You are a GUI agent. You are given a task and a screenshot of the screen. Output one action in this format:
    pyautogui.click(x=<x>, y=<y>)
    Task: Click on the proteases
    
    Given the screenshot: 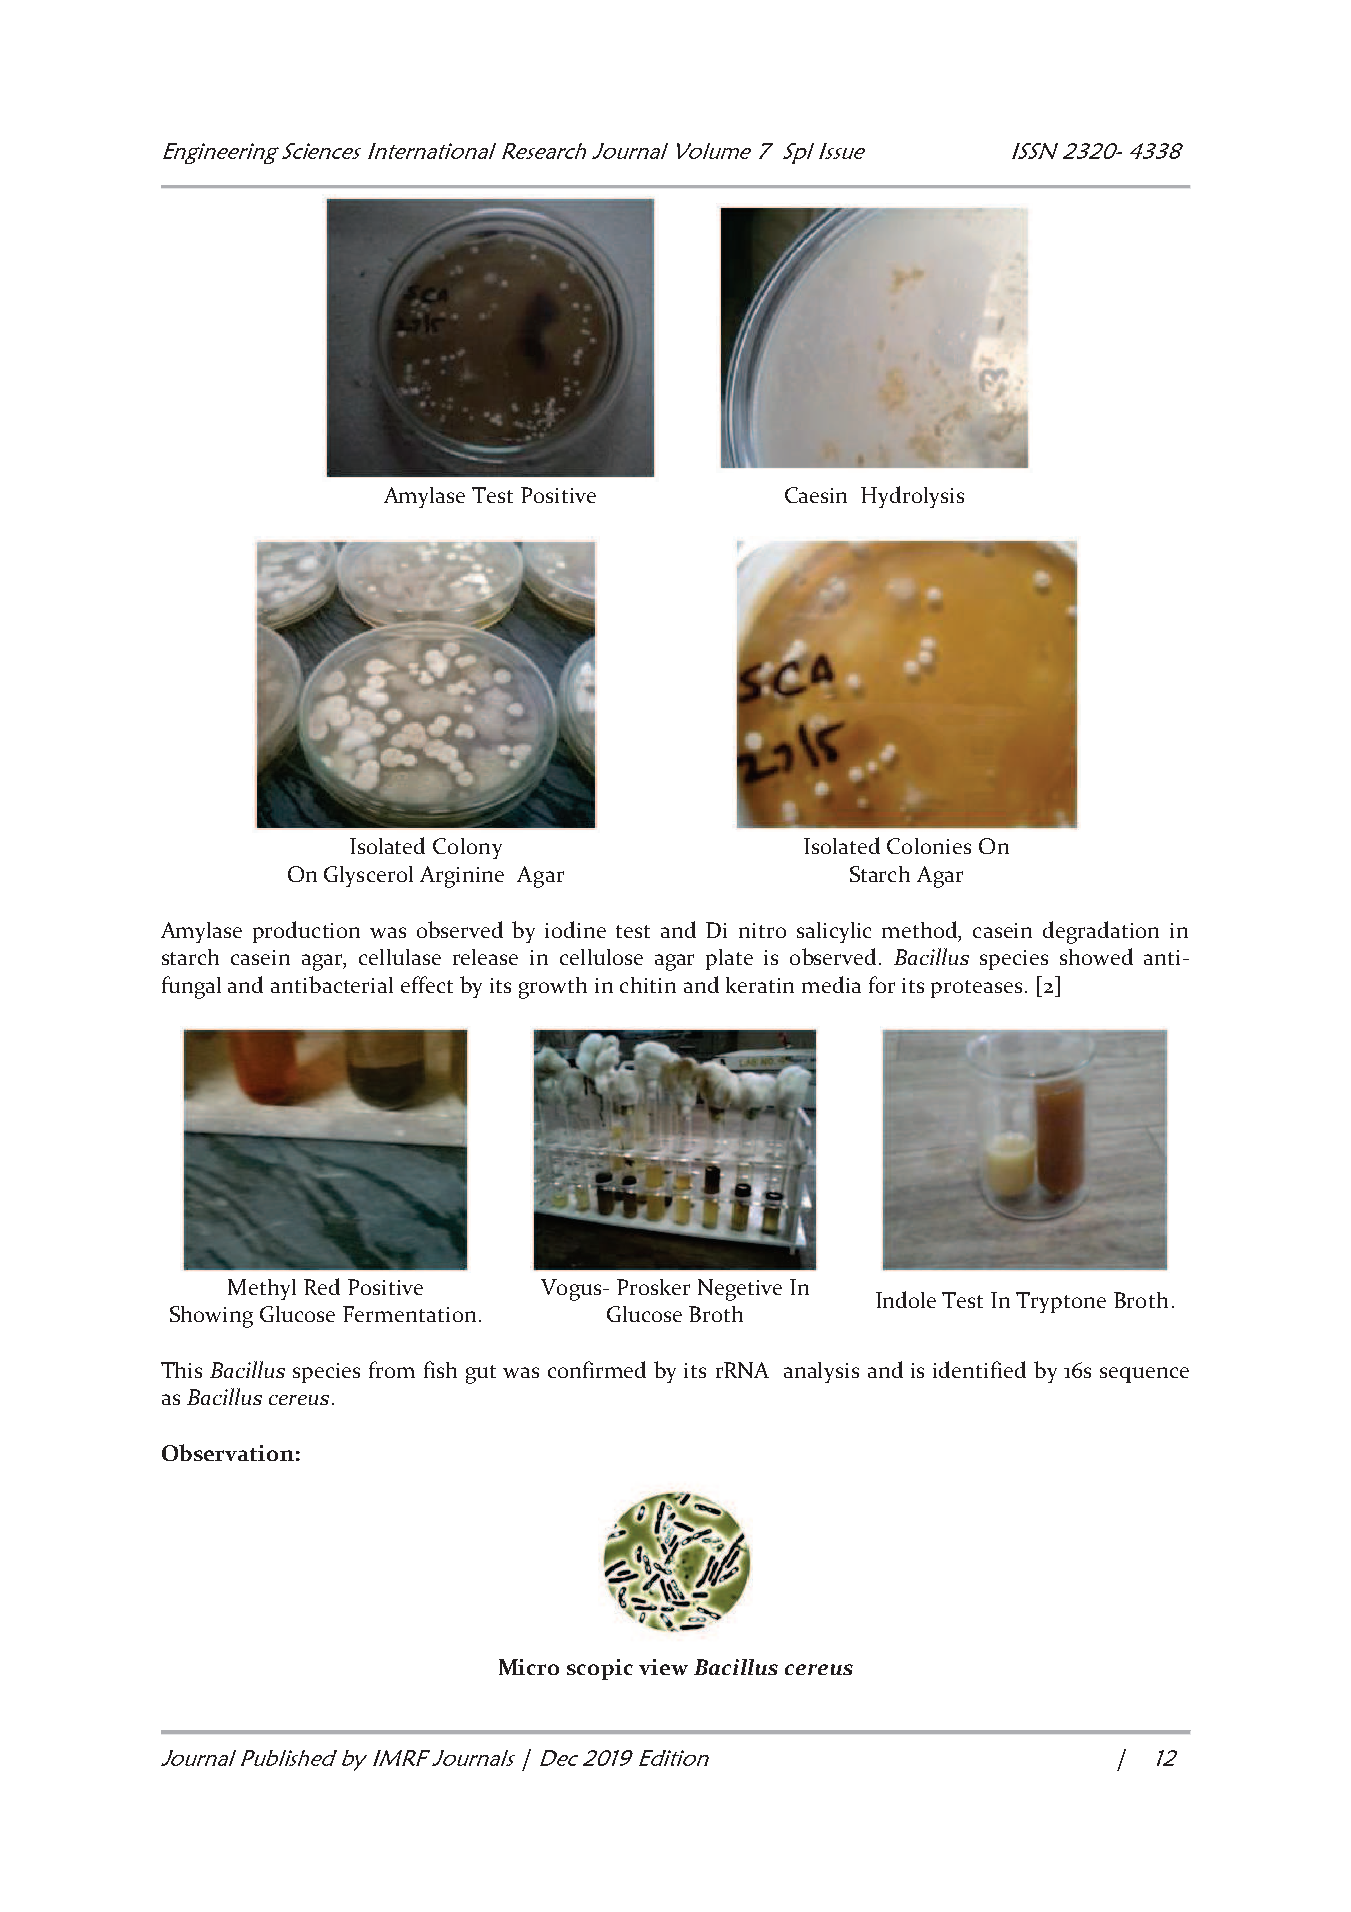 What is the action you would take?
    pyautogui.click(x=978, y=989)
